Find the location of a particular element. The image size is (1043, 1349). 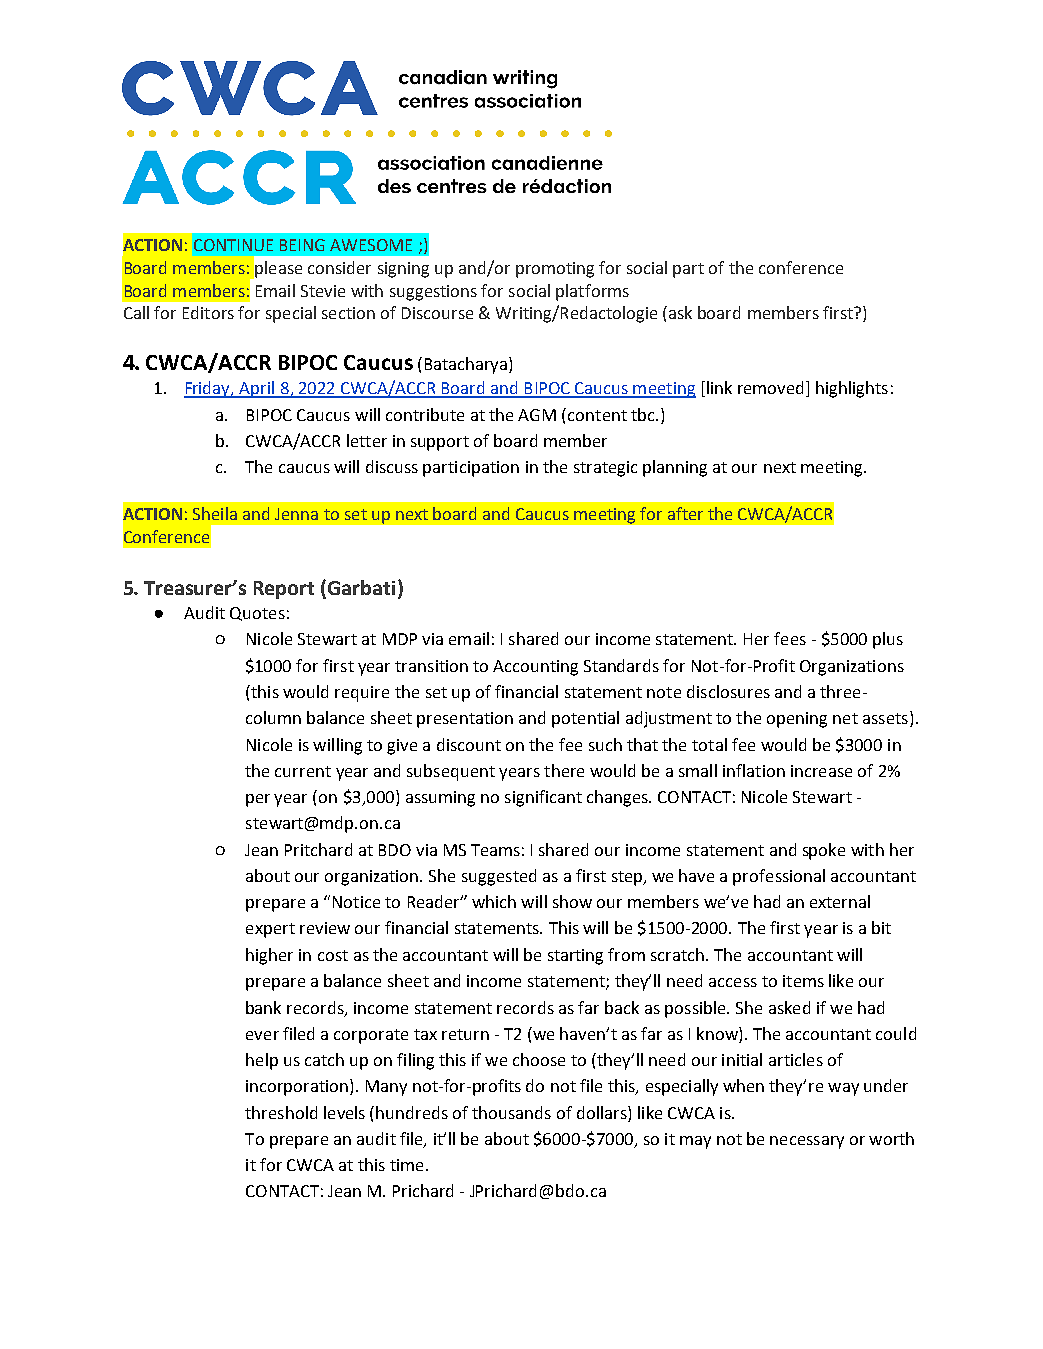

threshold is located at coordinates (281, 1112).
